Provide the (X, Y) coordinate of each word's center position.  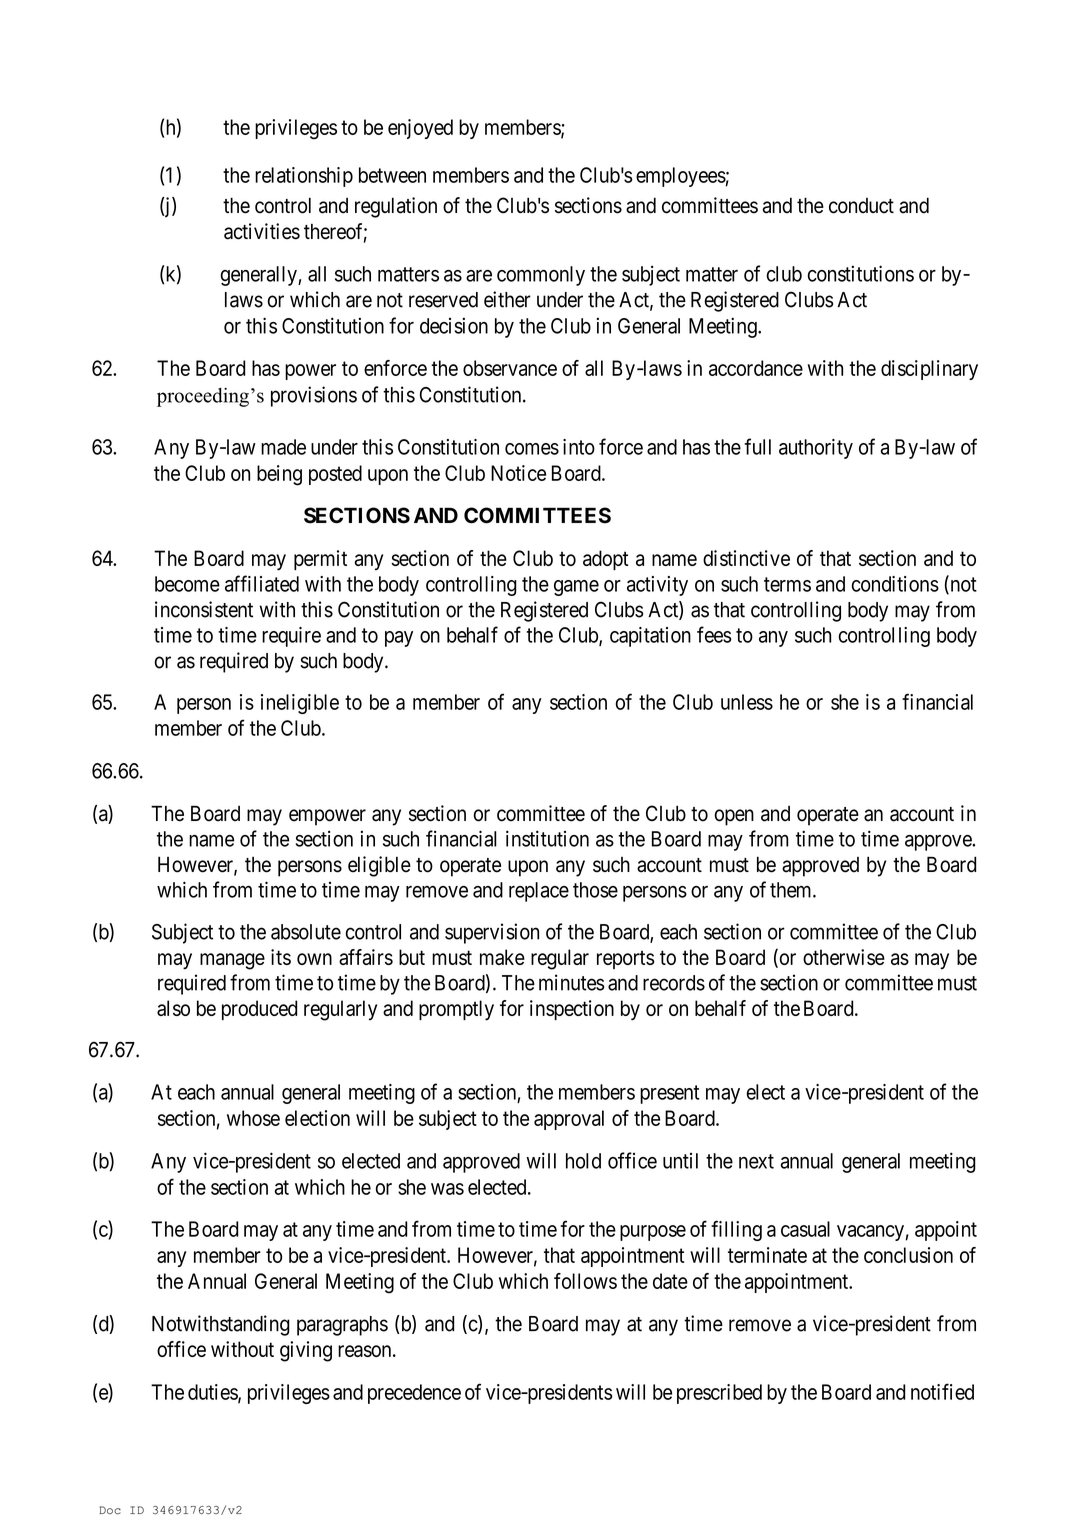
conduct (861, 206)
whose (253, 1118)
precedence (414, 1394)
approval (569, 1120)
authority (816, 449)
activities (262, 231)
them (792, 890)
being (279, 475)
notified (942, 1391)
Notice (518, 473)
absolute (306, 932)
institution (547, 838)
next (756, 1161)
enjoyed (420, 129)
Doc (110, 1510)
